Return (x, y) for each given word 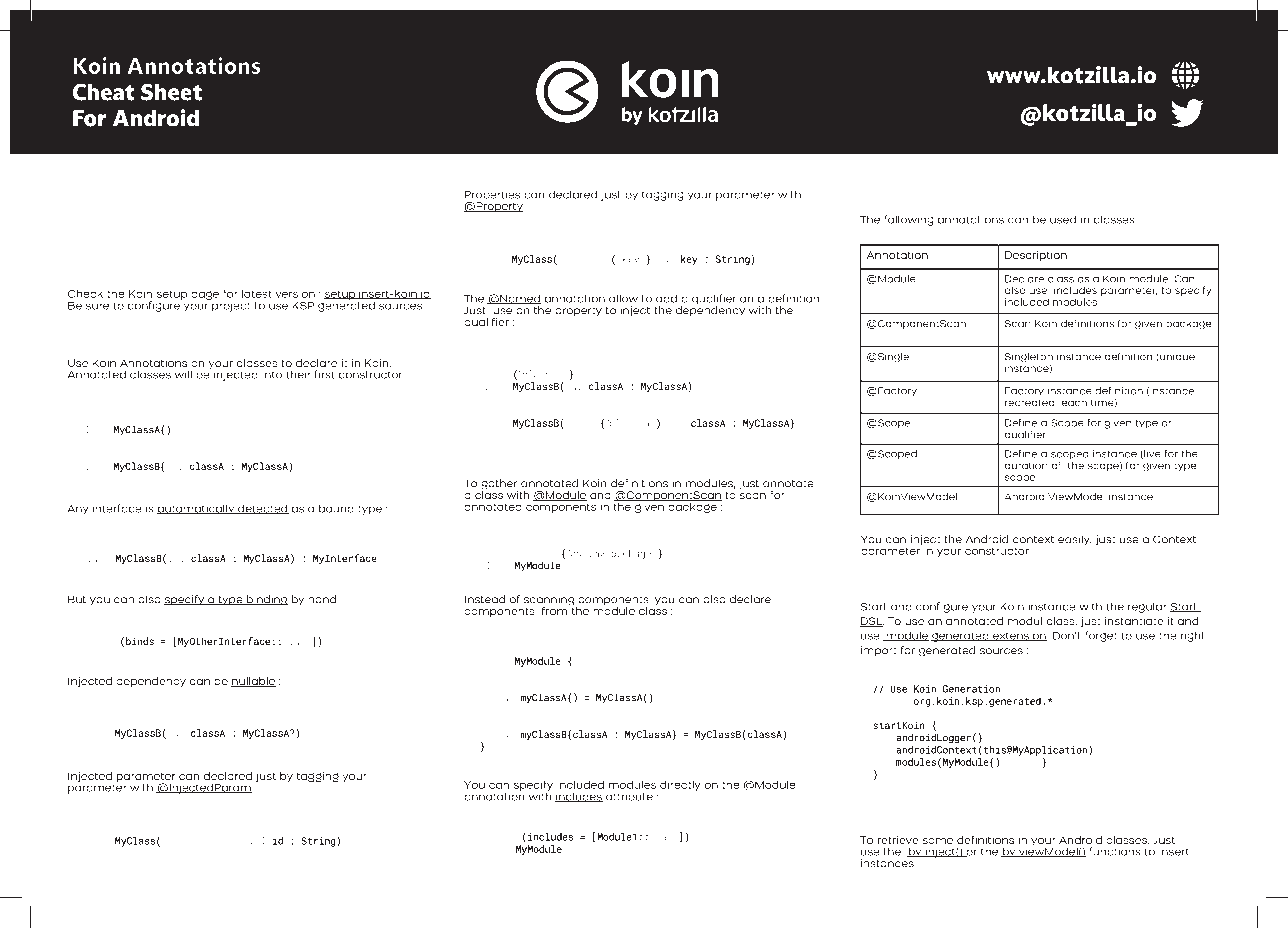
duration (1026, 466)
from (556, 609)
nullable (253, 682)
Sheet (171, 92)
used (1063, 219)
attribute (629, 796)
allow (623, 298)
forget (1101, 636)
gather (499, 485)
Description (1036, 256)
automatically (197, 509)
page (205, 295)
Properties (492, 196)
